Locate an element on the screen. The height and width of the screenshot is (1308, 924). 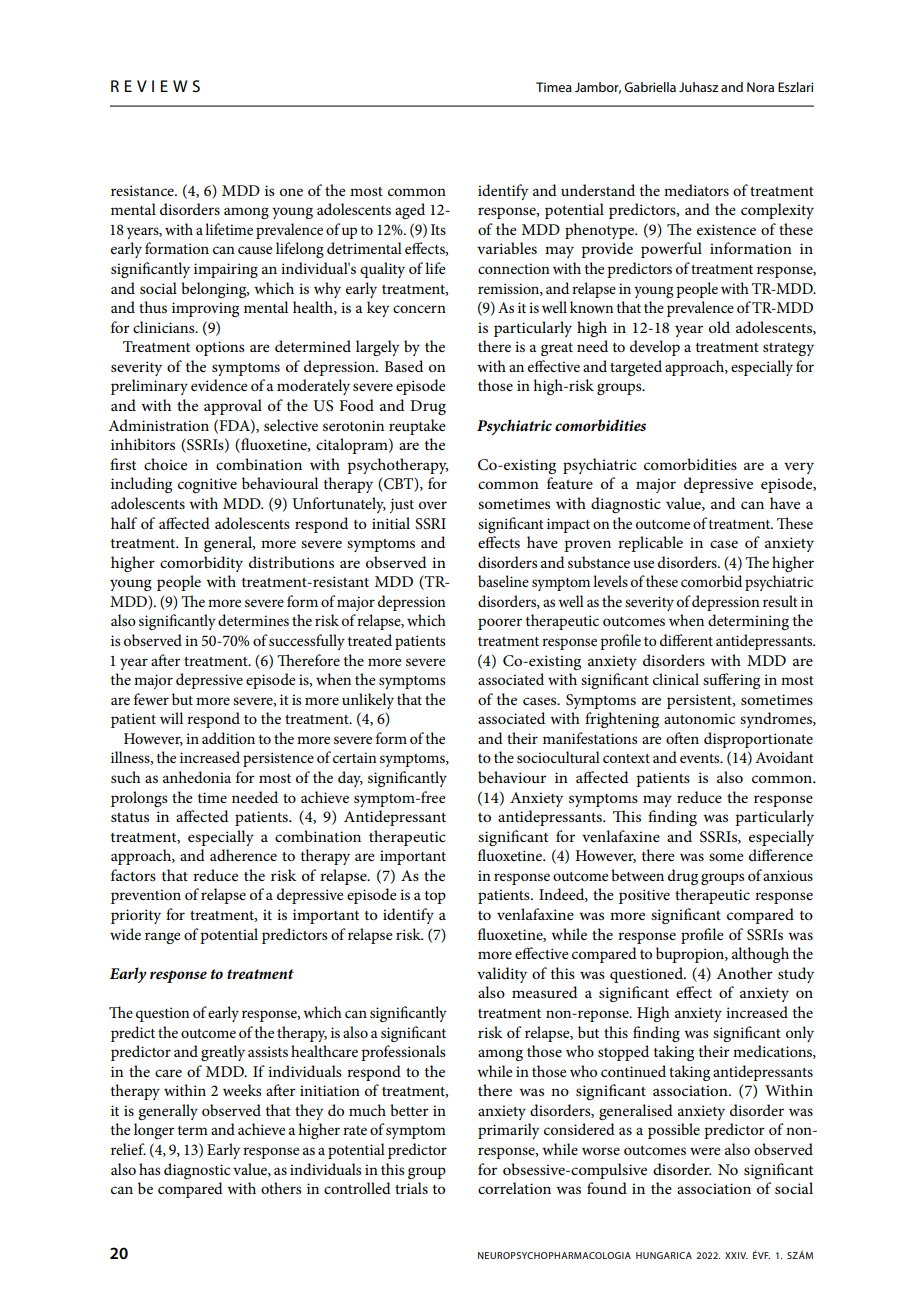
Nora is located at coordinates (760, 87).
